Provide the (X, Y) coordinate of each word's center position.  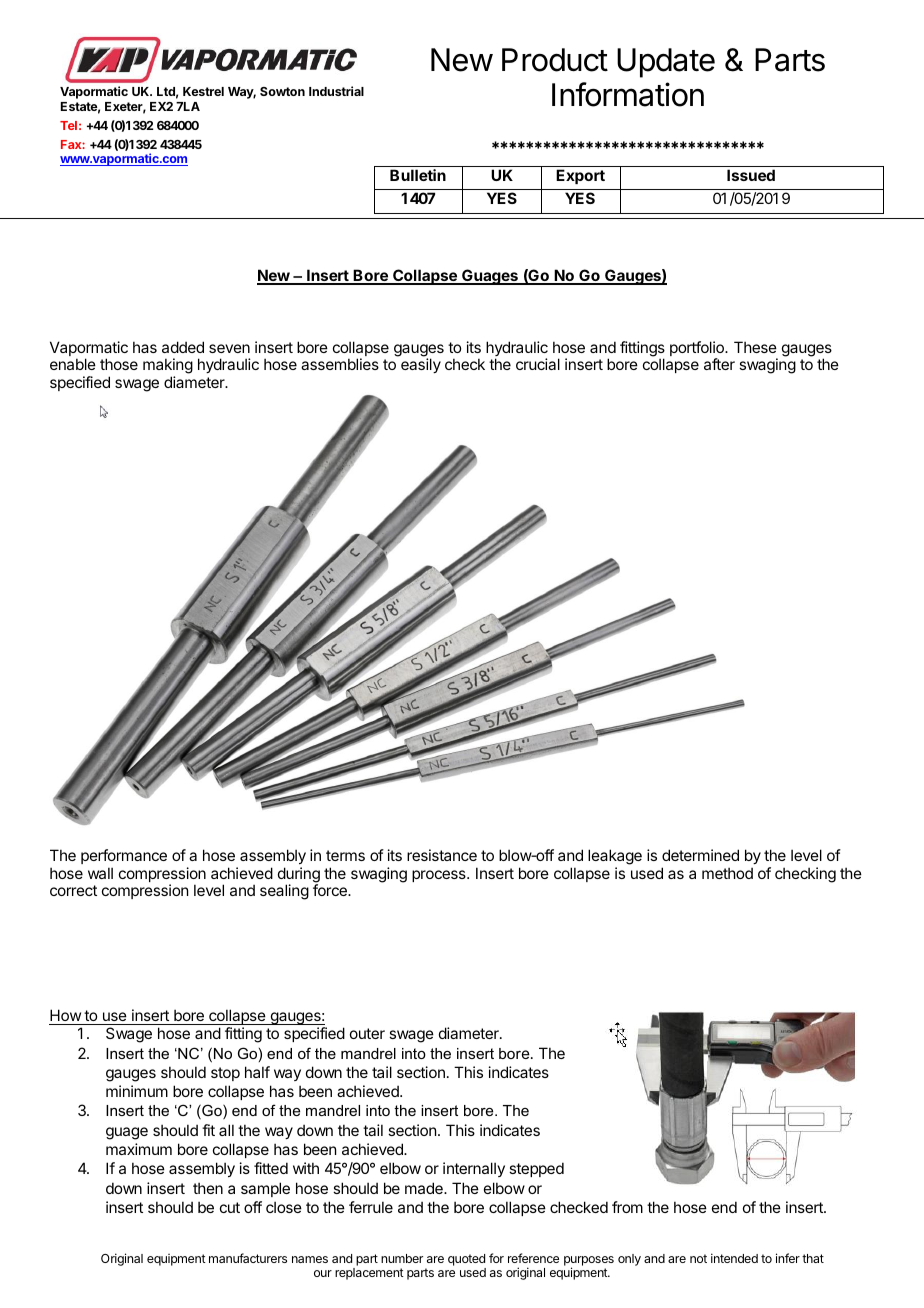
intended (734, 1258)
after (719, 364)
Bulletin (418, 175)
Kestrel (203, 91)
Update (666, 63)
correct (73, 890)
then (208, 1188)
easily (421, 365)
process (440, 876)
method (727, 873)
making (168, 367)
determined (700, 855)
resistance (442, 855)
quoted (466, 1260)
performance (124, 856)
